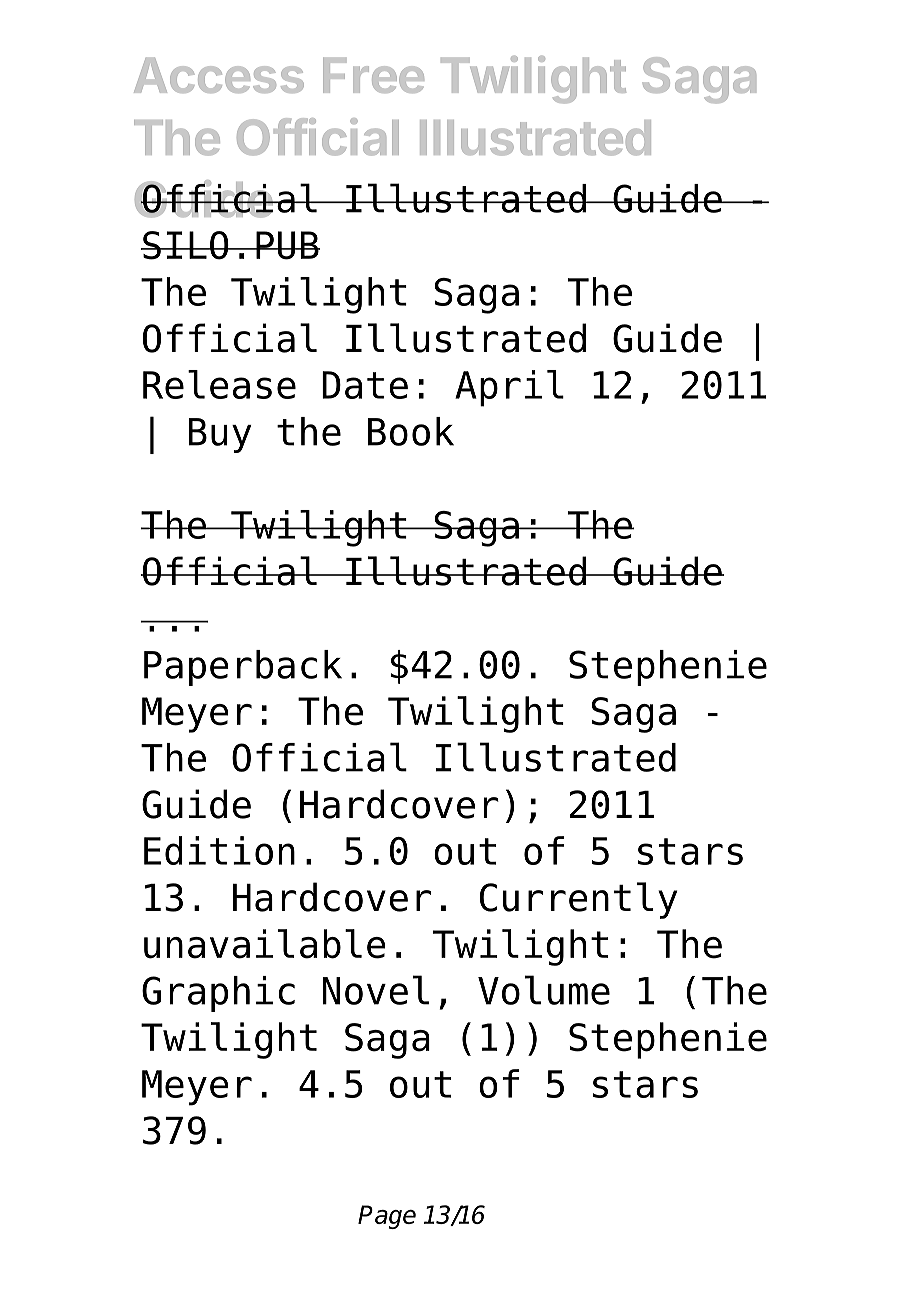 This image has width=924, height=1303. Describe the element at coordinates (243, 668) in the image. I see `Paperback` at that location.
